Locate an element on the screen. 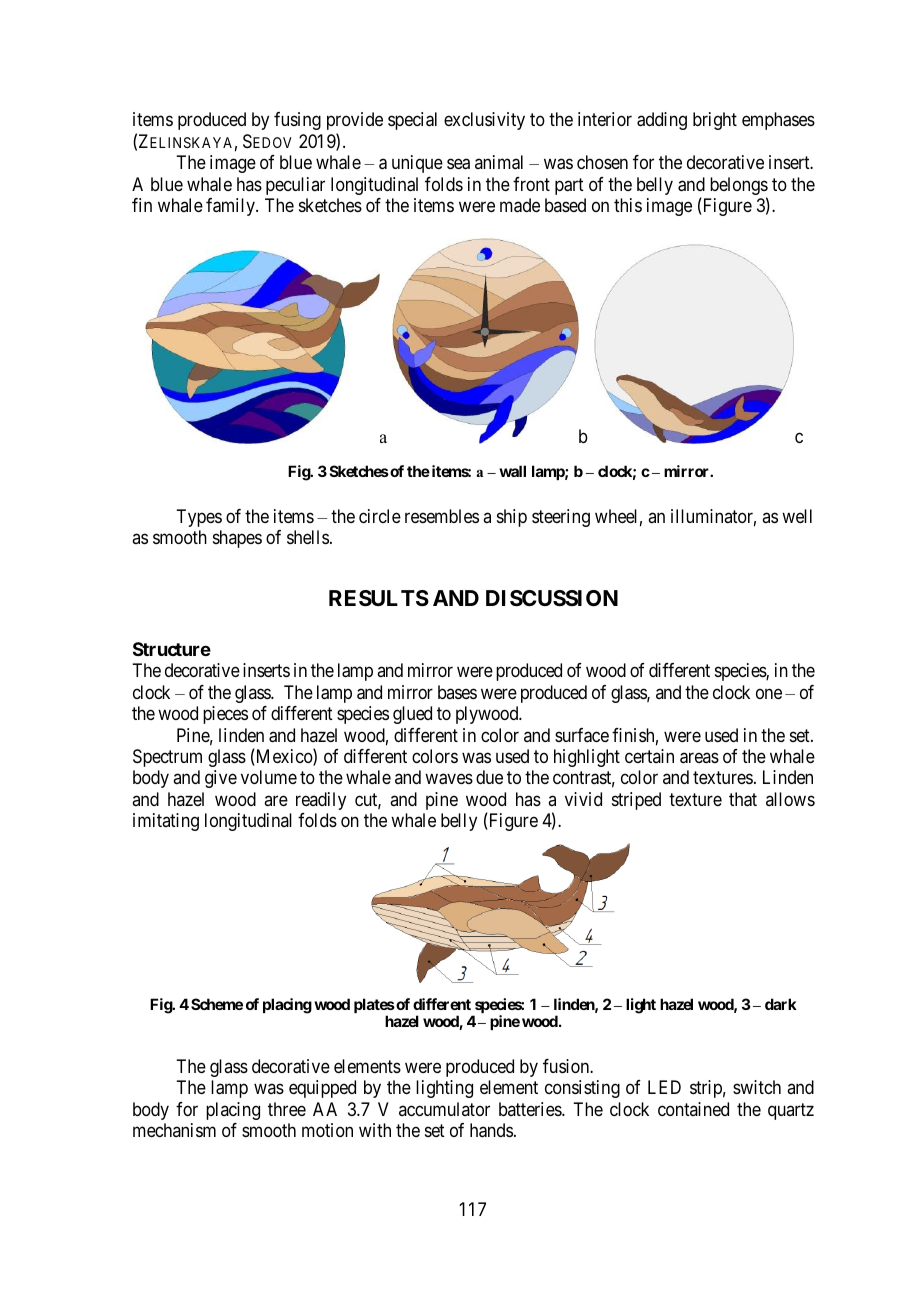 Image resolution: width=924 pixels, height=1308 pixels. Structure is located at coordinates (172, 649).
